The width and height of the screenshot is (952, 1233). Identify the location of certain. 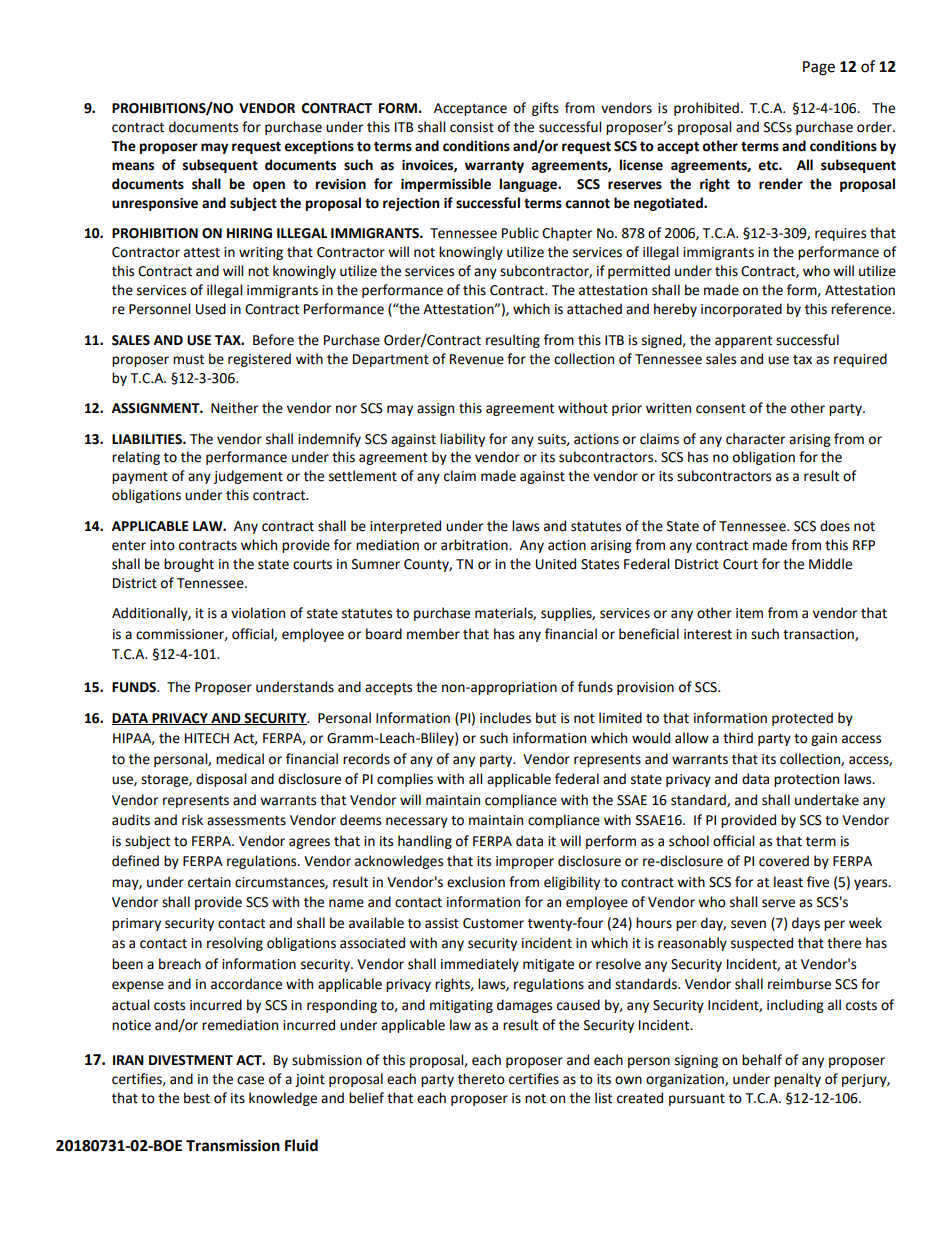
(209, 882).
